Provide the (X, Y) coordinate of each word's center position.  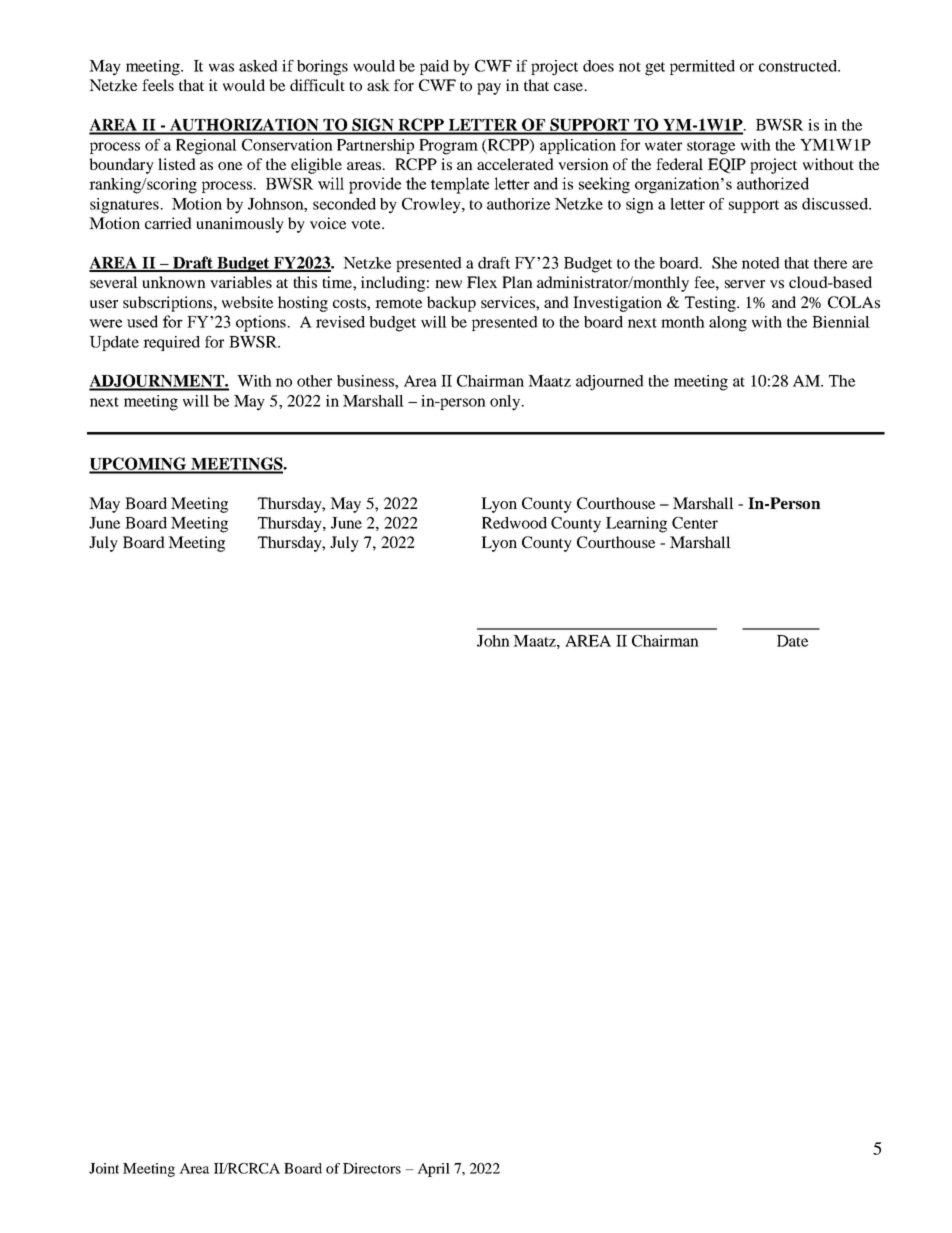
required (171, 343)
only (506, 403)
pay (489, 89)
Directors (372, 1168)
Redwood (514, 523)
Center (695, 523)
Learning (636, 525)
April (433, 1170)
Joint (104, 1168)
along (728, 324)
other (314, 381)
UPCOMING (139, 465)
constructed (799, 66)
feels (158, 85)
